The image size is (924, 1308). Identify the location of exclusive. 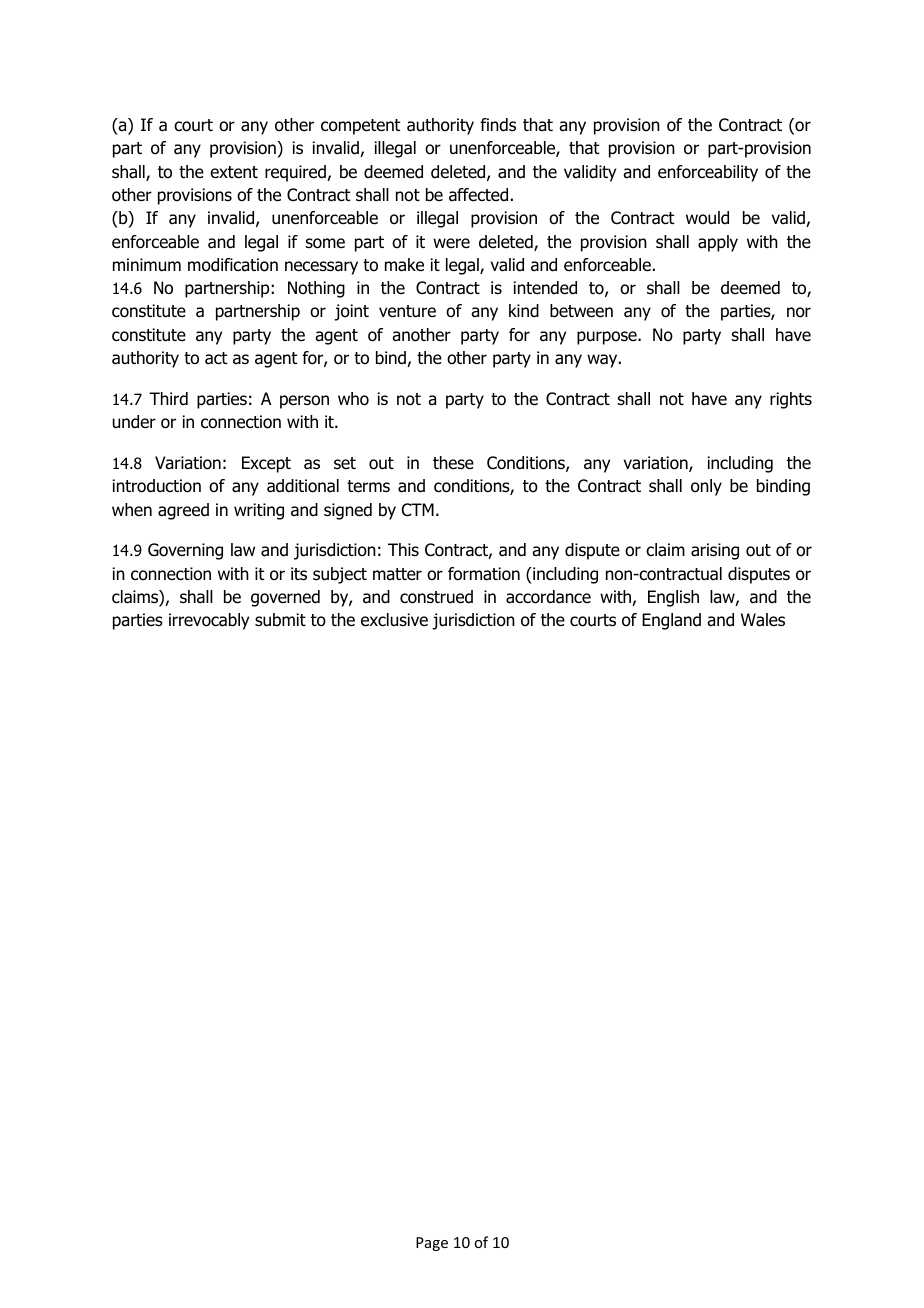
(394, 620).
